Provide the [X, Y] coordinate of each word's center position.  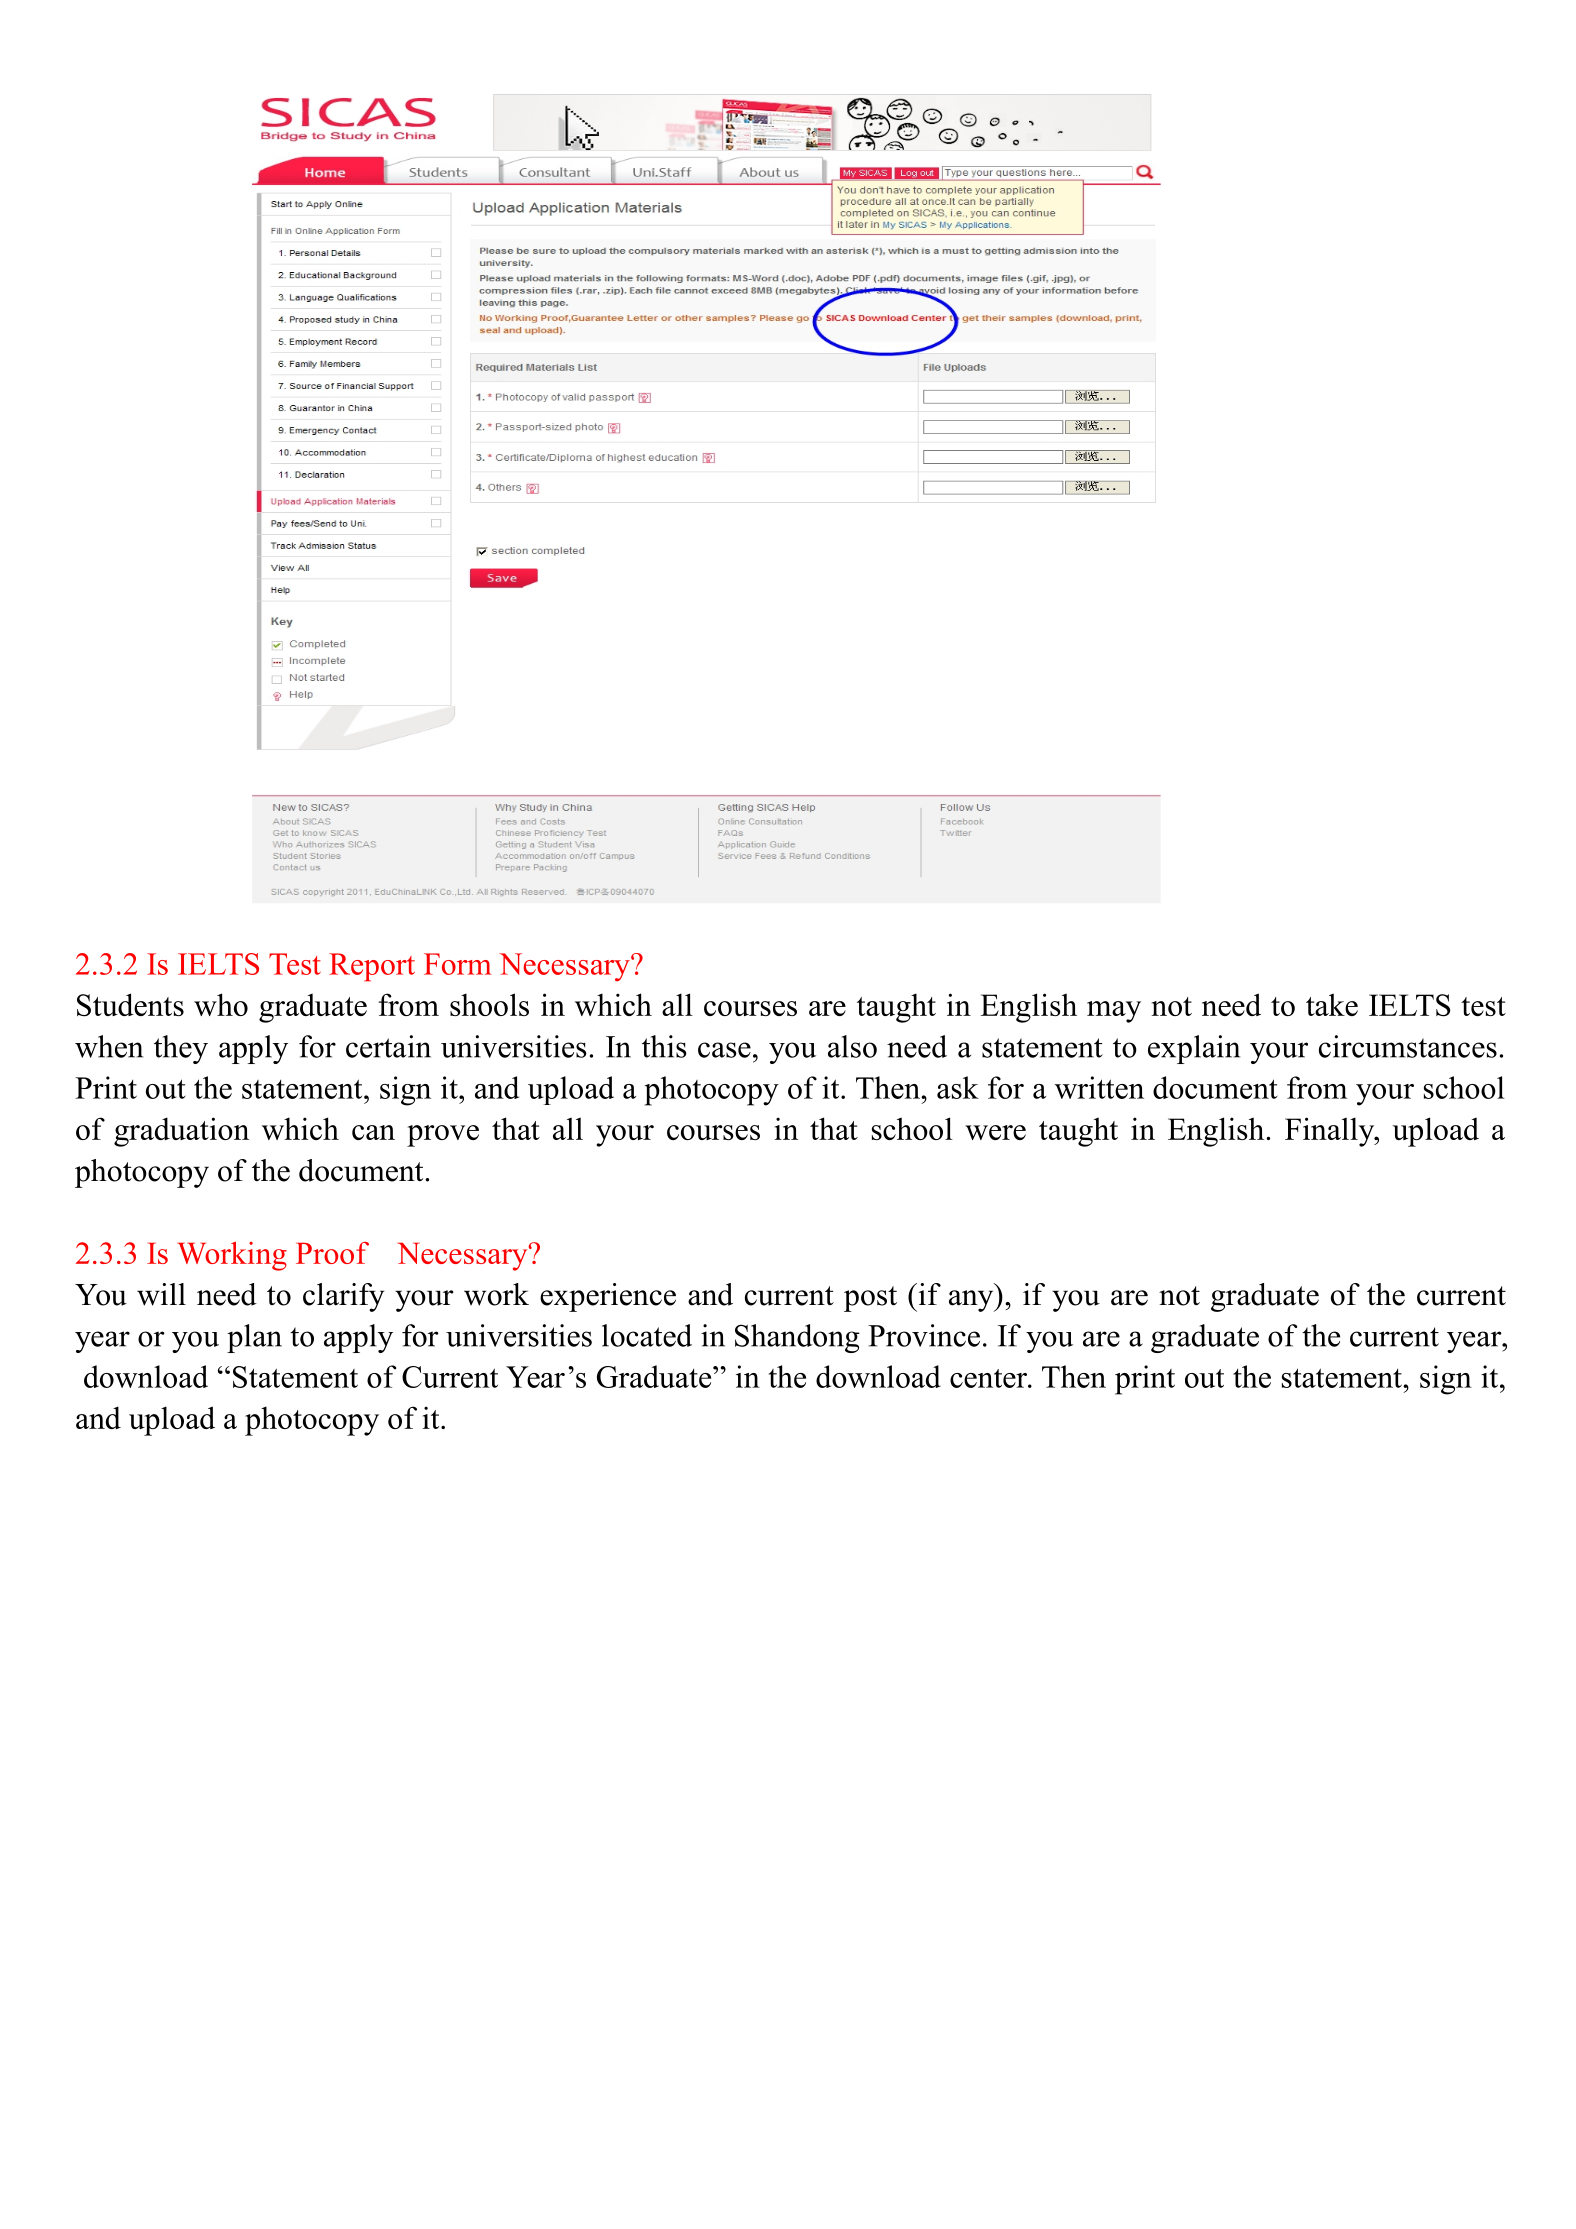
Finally [1331, 1132]
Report [372, 967]
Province [924, 1335]
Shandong [797, 1338]
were [995, 1132]
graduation [181, 1132]
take [1332, 1004]
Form [457, 964]
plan [254, 1338]
